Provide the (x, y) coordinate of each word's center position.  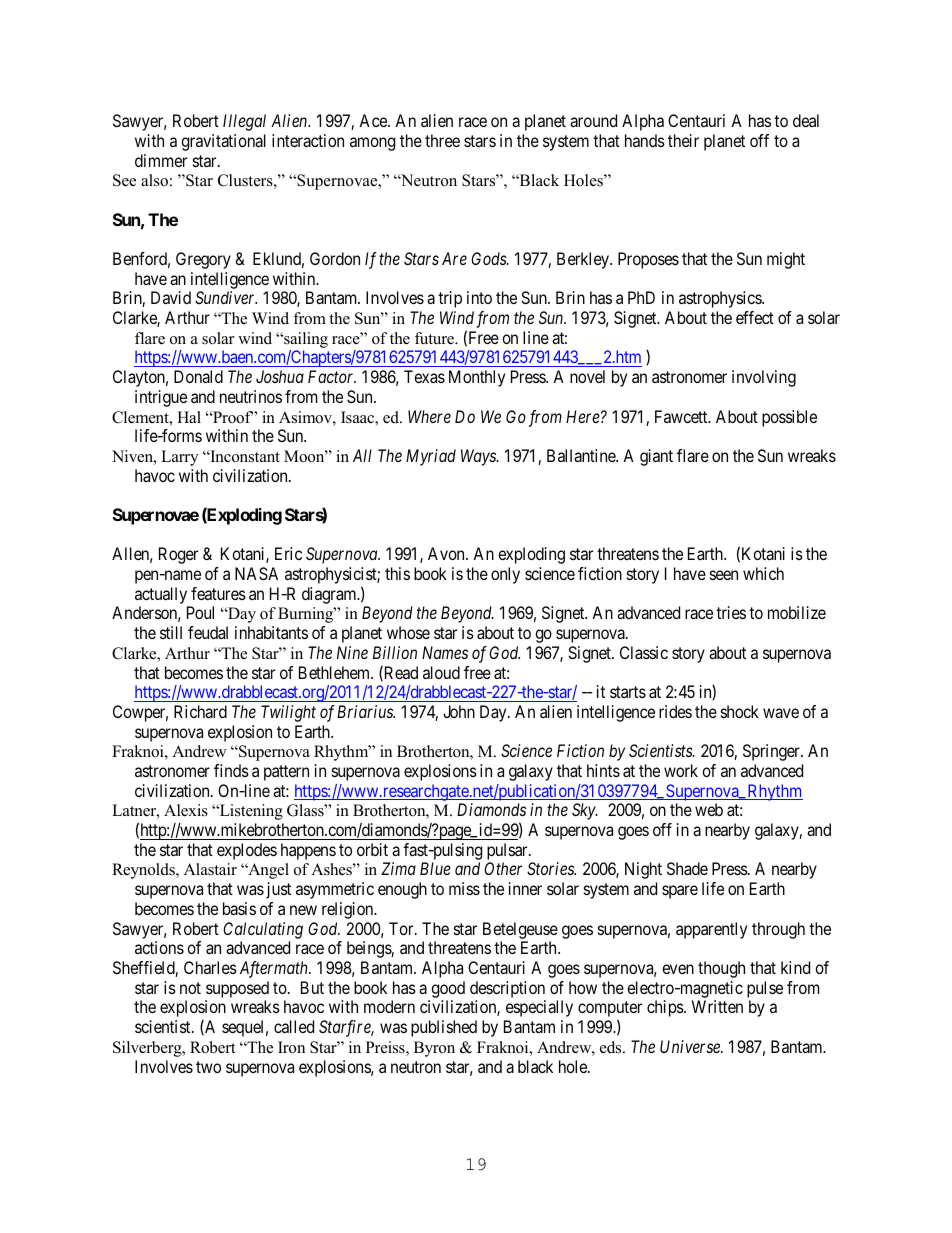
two (208, 1067)
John (459, 711)
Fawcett (682, 416)
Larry (179, 458)
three (442, 140)
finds (231, 770)
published (444, 1028)
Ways (479, 457)
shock (740, 711)
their (683, 140)
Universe (691, 1046)
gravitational (223, 142)
